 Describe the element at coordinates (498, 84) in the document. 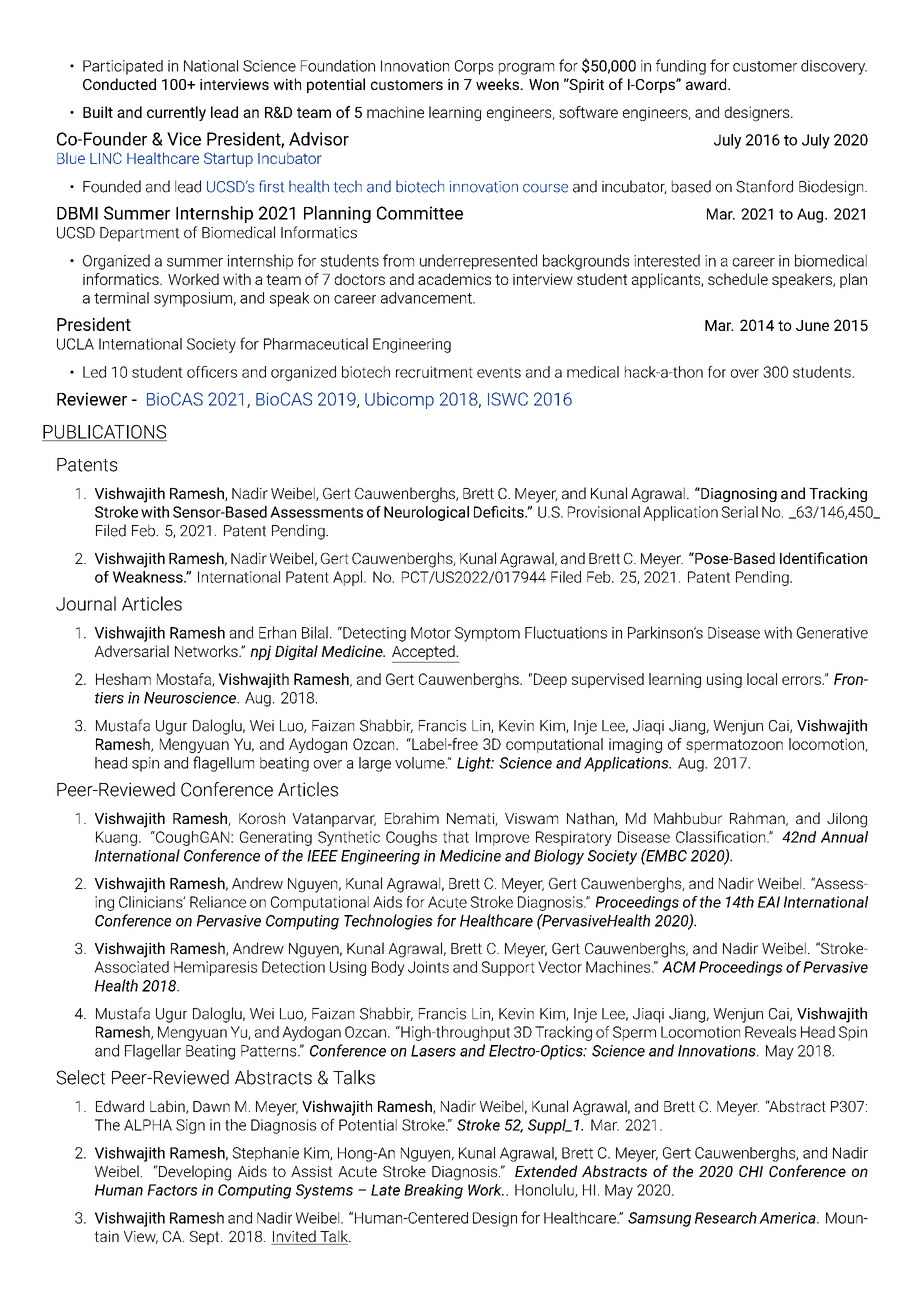

I see `weeks` at that location.
